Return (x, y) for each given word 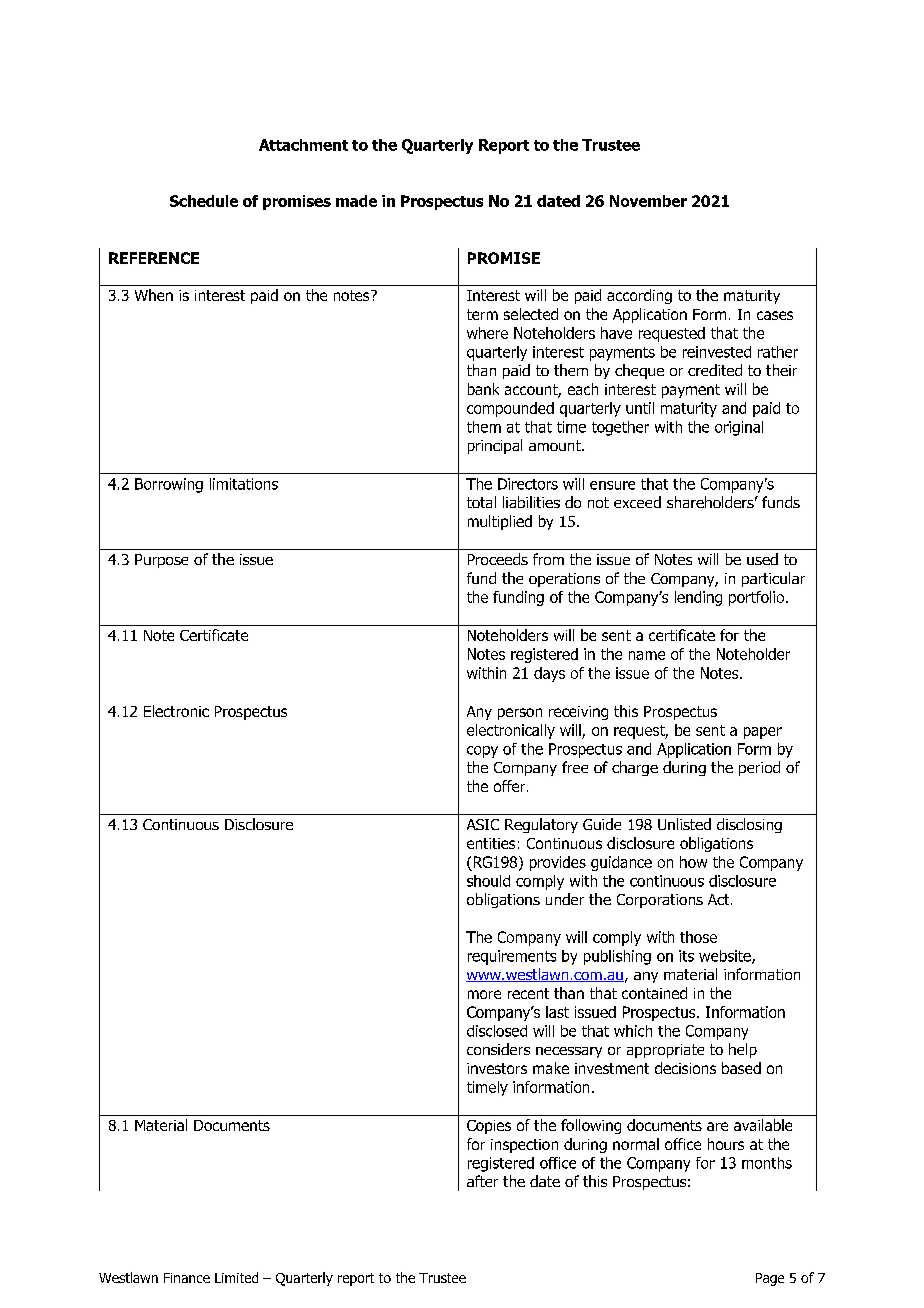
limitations (244, 484)
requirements (512, 957)
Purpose (161, 561)
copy (482, 752)
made (356, 201)
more (484, 994)
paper (763, 733)
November (648, 201)
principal (495, 446)
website (726, 957)
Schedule (204, 201)
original (739, 428)
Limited (236, 1277)
